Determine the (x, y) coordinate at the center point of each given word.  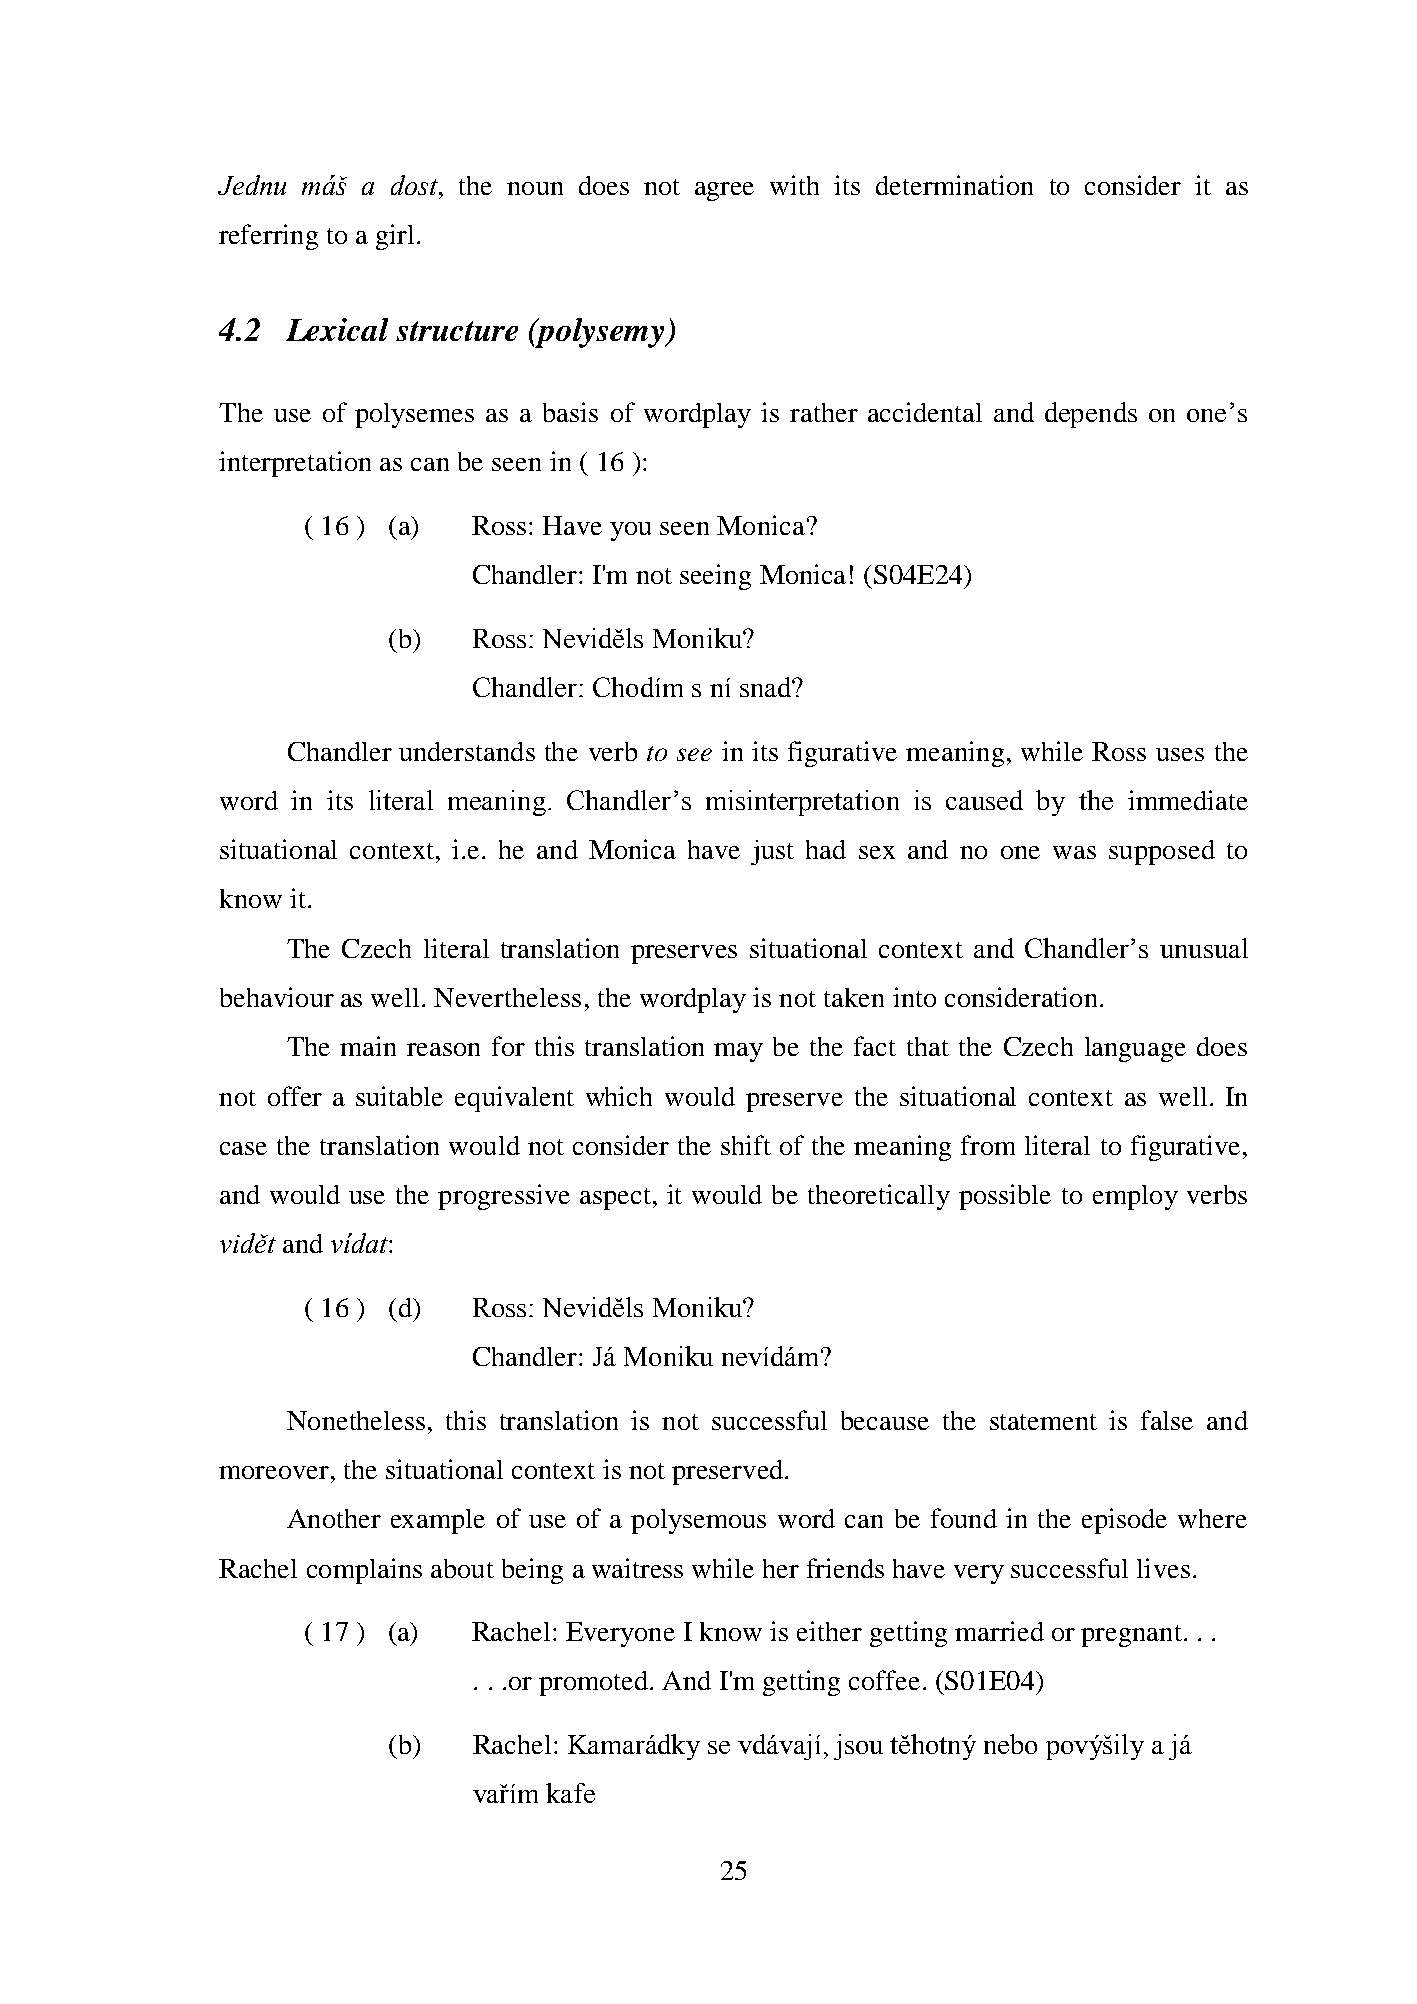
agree (724, 191)
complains (364, 1571)
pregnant (1131, 1636)
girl (395, 237)
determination (954, 185)
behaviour (277, 997)
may (738, 1052)
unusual (1204, 948)
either (829, 1631)
